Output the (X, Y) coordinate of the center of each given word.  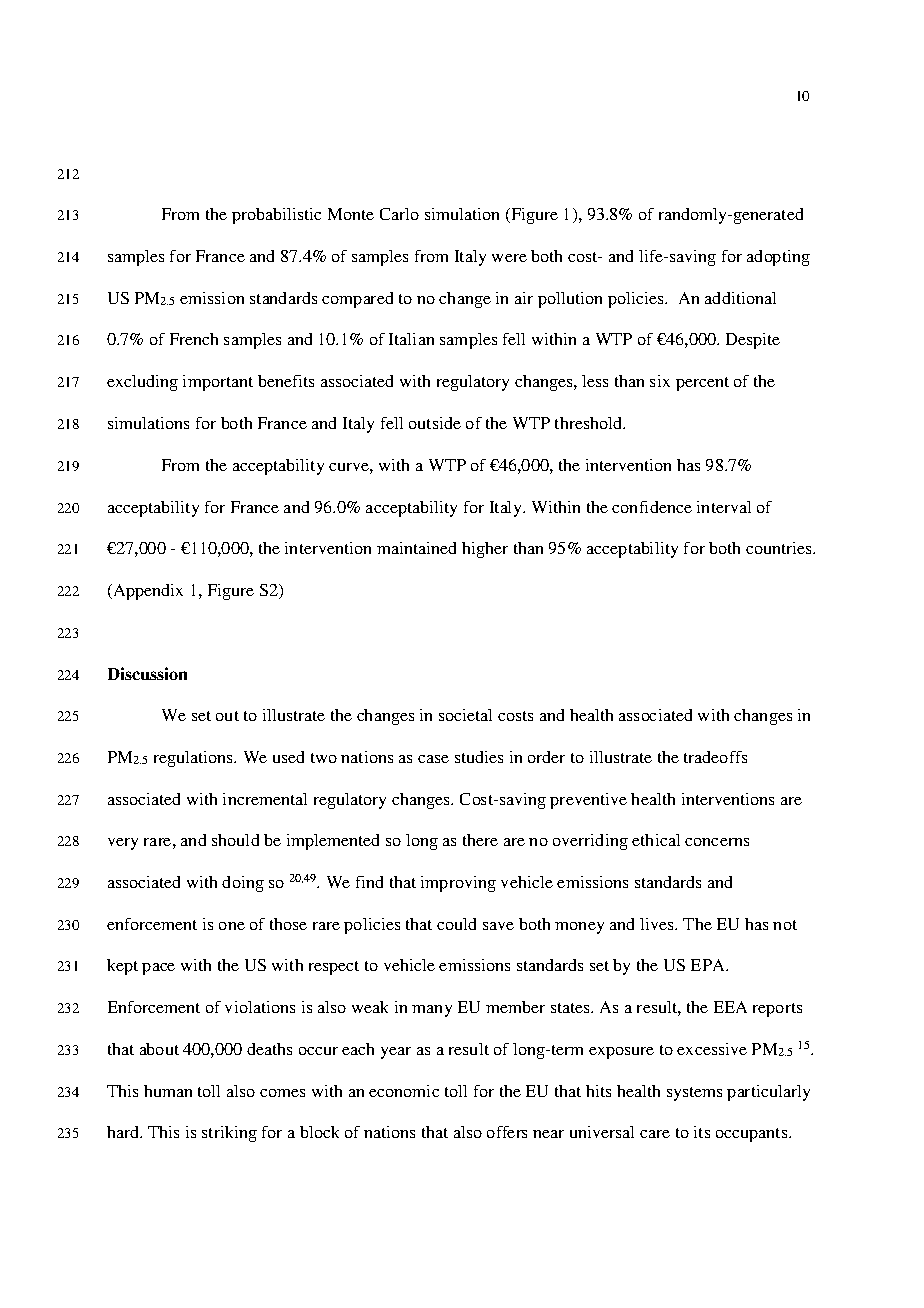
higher (485, 550)
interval (724, 507)
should (235, 840)
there (480, 840)
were (509, 258)
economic (404, 1091)
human (168, 1091)
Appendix (147, 592)
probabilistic (276, 216)
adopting (778, 258)
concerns (717, 842)
